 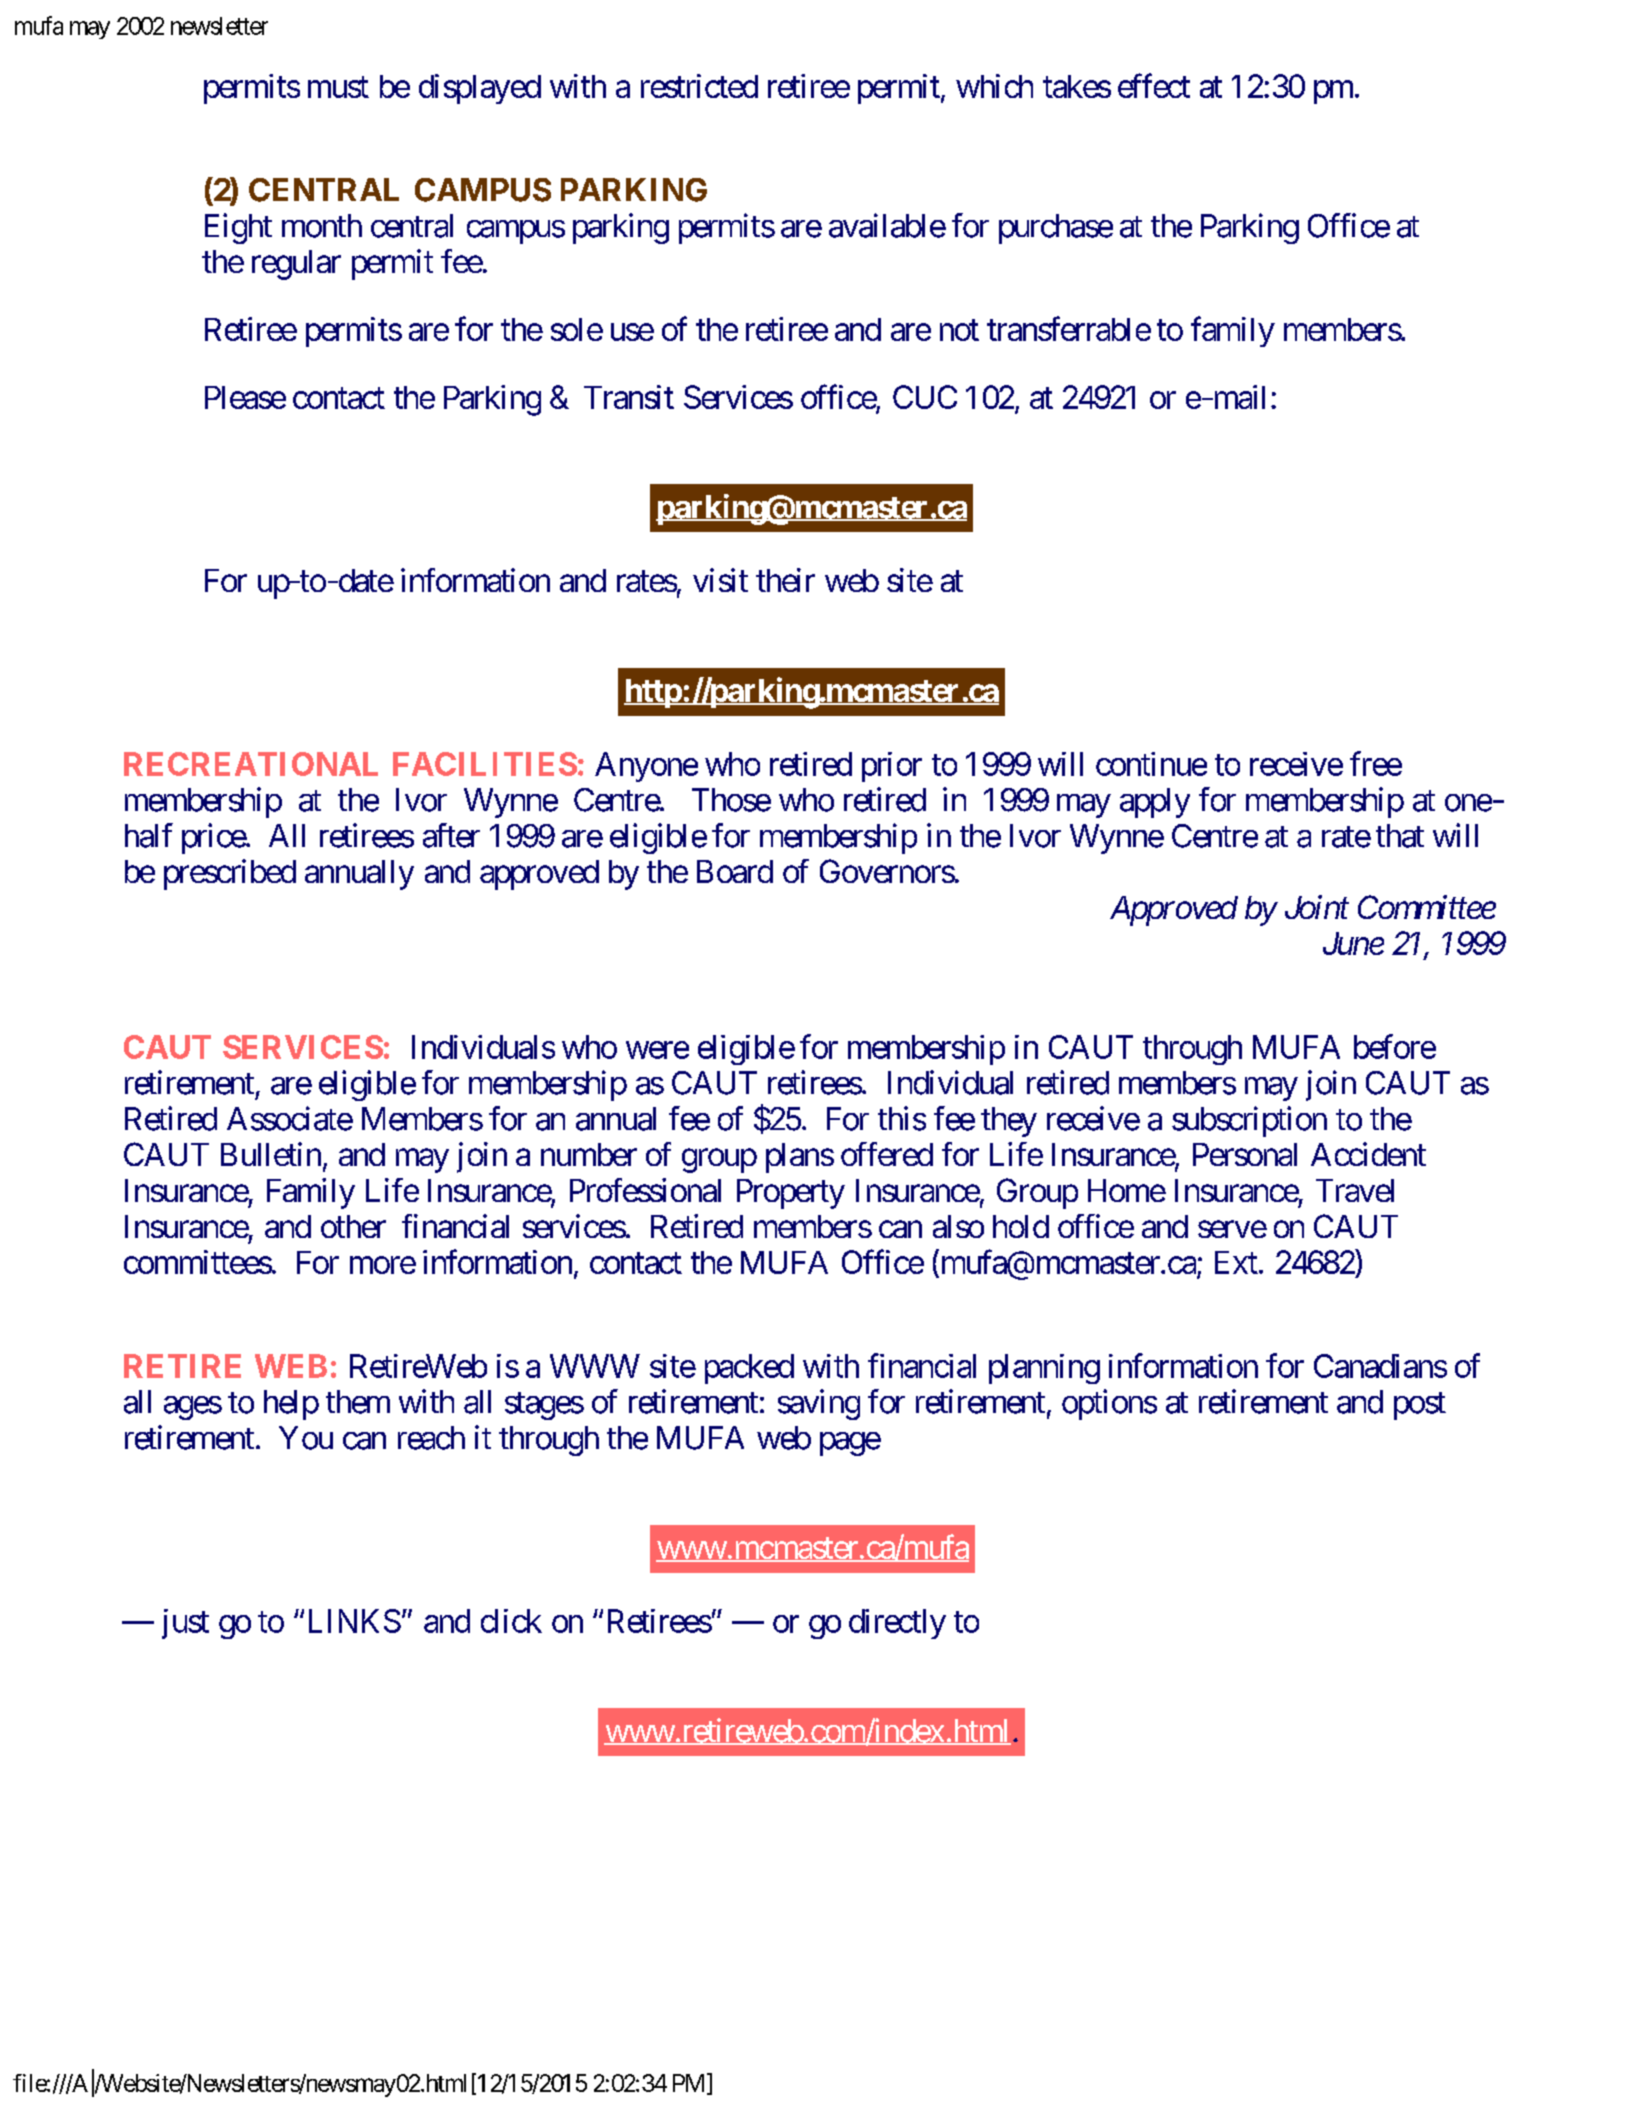 I want to click on Bulletin, so click(x=271, y=1154).
